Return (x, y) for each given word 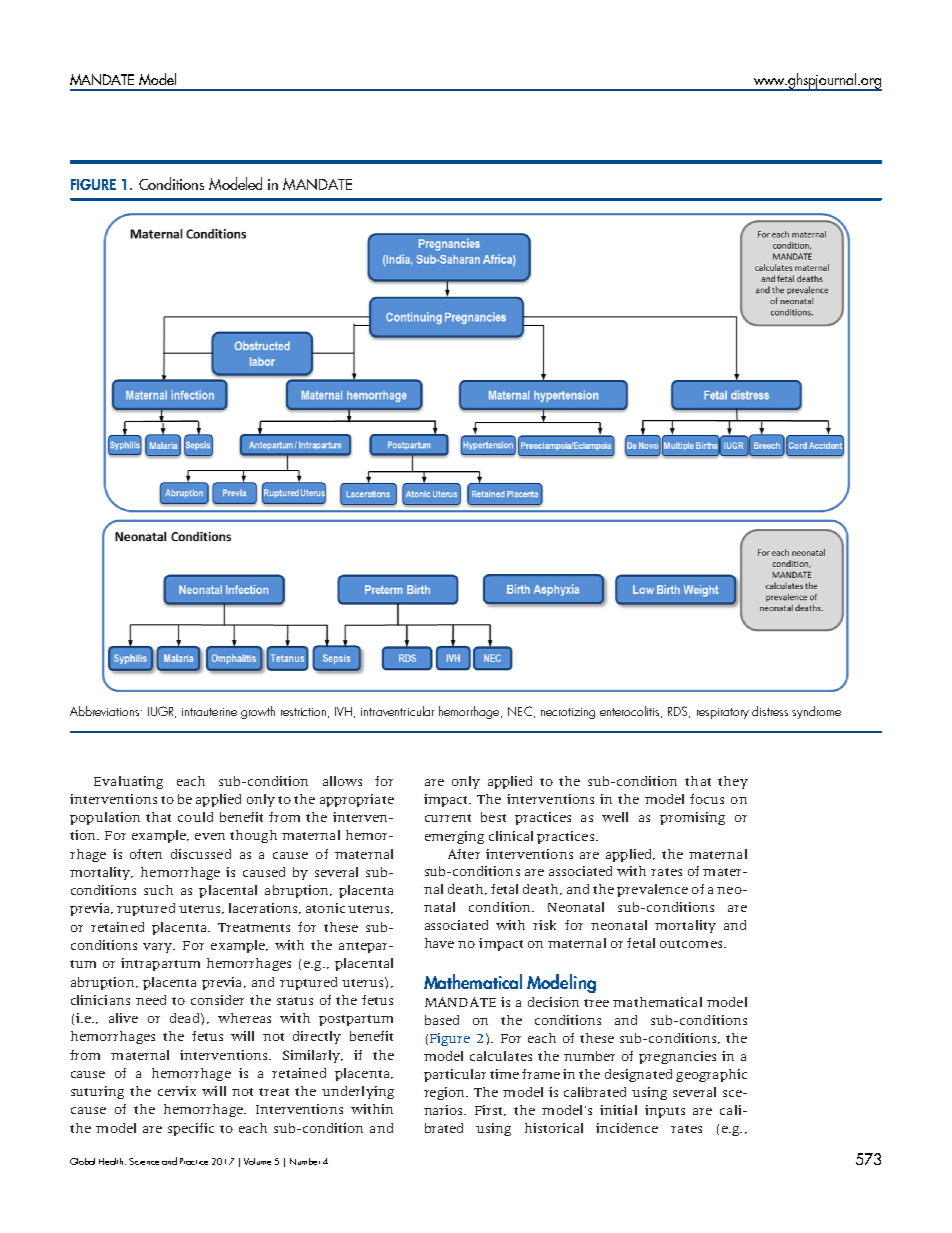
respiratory (723, 713)
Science (144, 1161)
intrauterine (209, 712)
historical (554, 1128)
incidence (627, 1128)
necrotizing (568, 713)
